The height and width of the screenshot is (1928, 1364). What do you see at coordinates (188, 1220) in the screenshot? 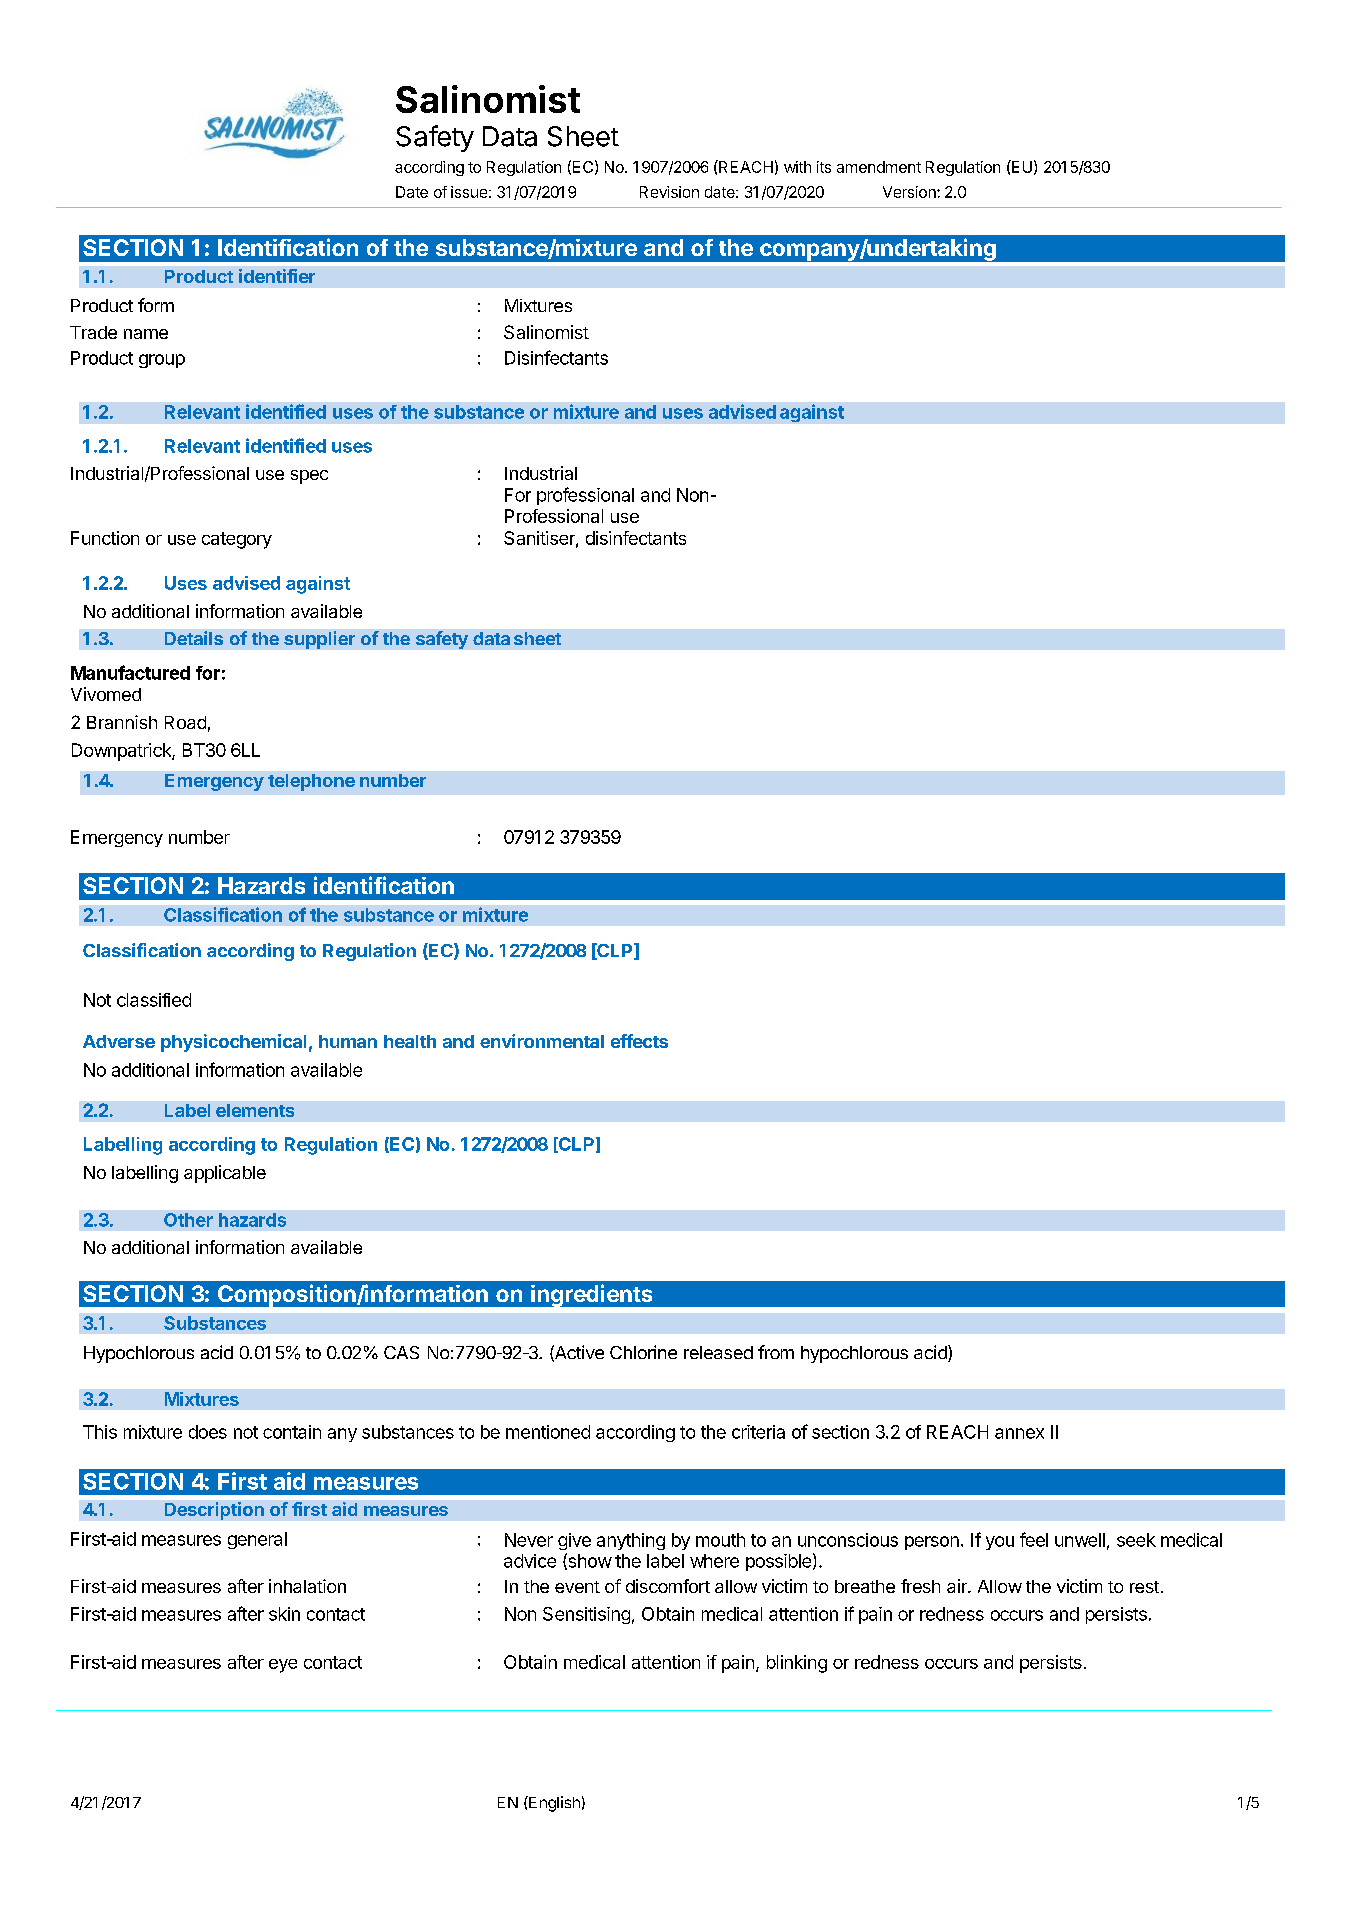
I see `Other` at bounding box center [188, 1220].
